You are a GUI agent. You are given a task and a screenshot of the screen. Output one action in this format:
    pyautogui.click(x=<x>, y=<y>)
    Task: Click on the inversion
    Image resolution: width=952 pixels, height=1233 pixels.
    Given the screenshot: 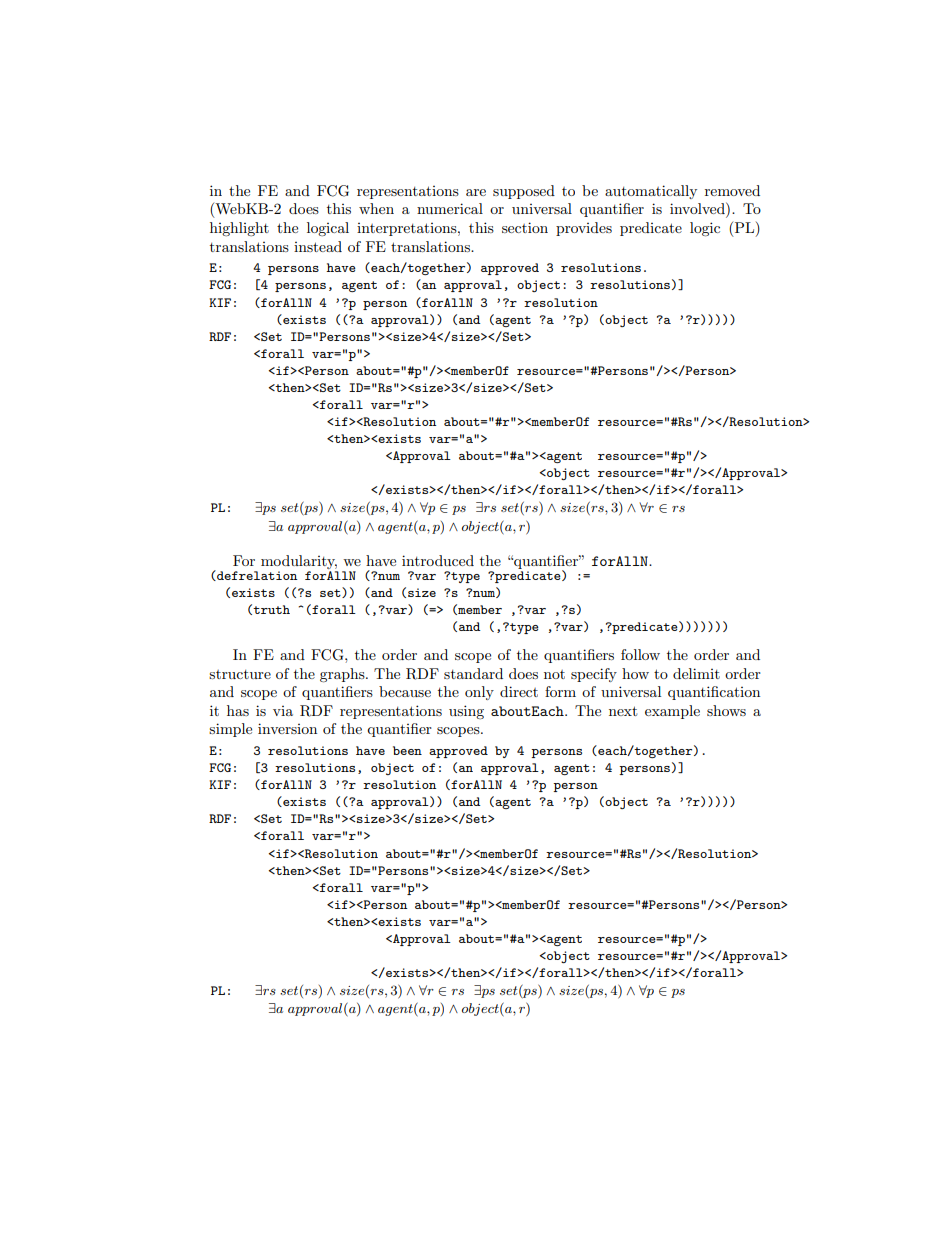 What is the action you would take?
    pyautogui.click(x=287, y=728)
